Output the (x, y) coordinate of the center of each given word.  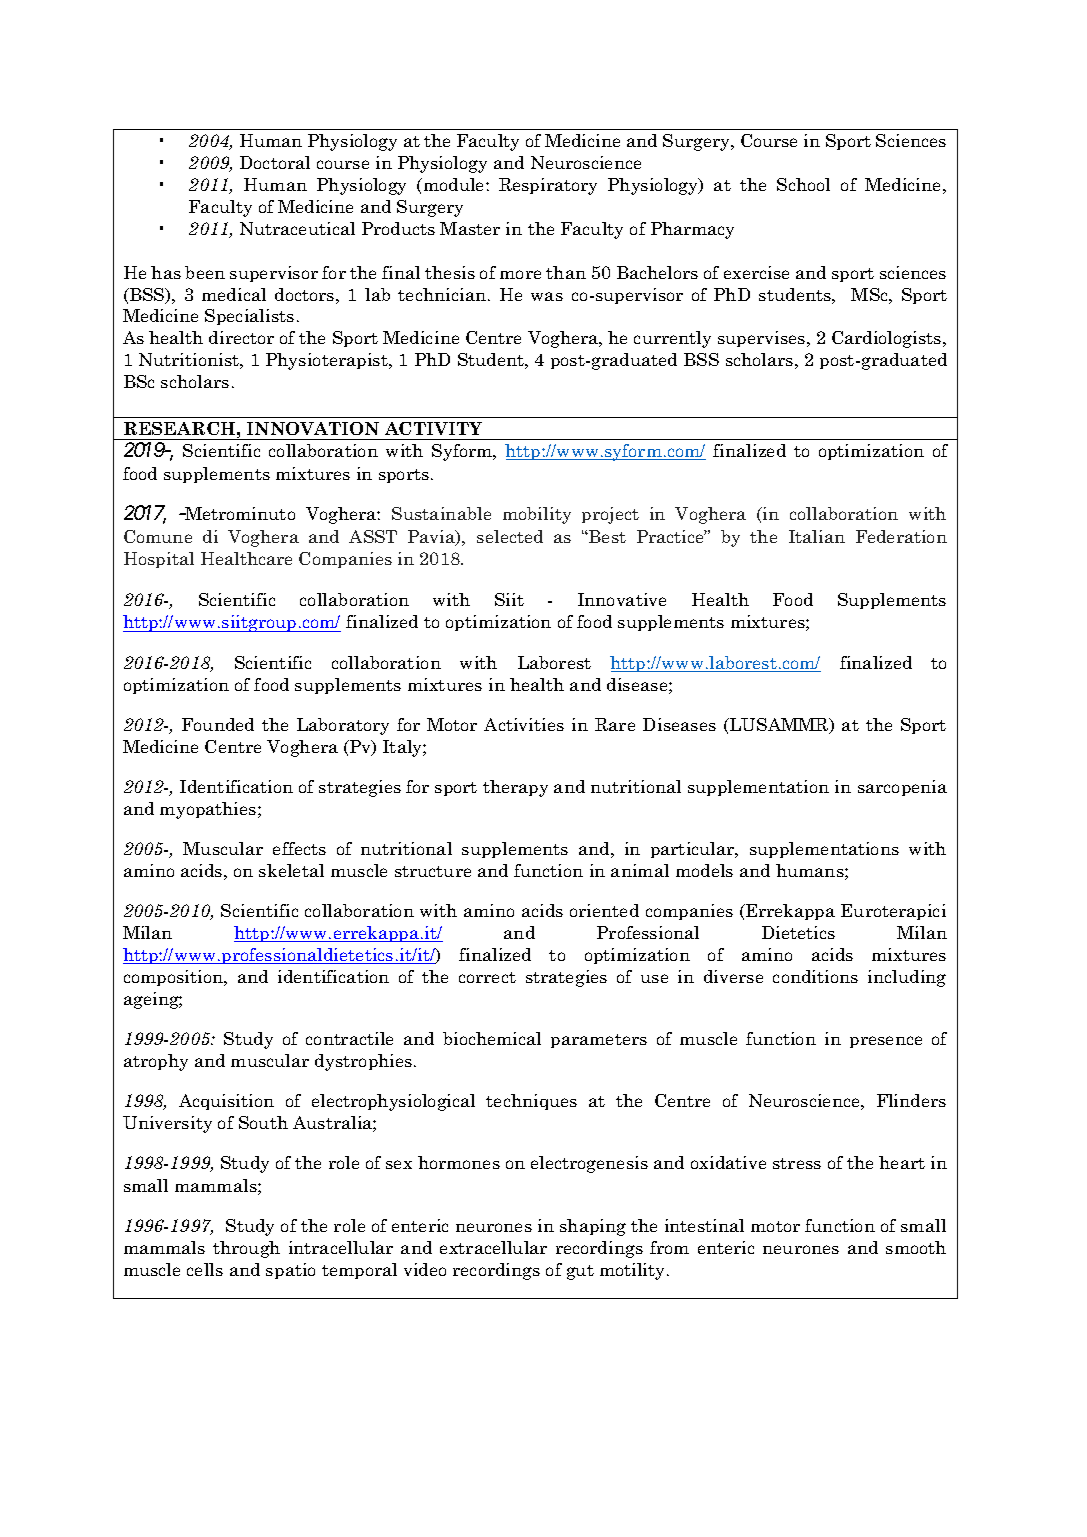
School (803, 184)
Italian (817, 536)
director (241, 337)
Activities (524, 724)
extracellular (493, 1247)
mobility (537, 515)
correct (487, 977)
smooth (916, 1247)
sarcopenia (902, 788)
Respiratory (548, 186)
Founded (218, 724)
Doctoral (275, 162)
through (246, 1249)
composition (174, 978)
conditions (815, 976)
